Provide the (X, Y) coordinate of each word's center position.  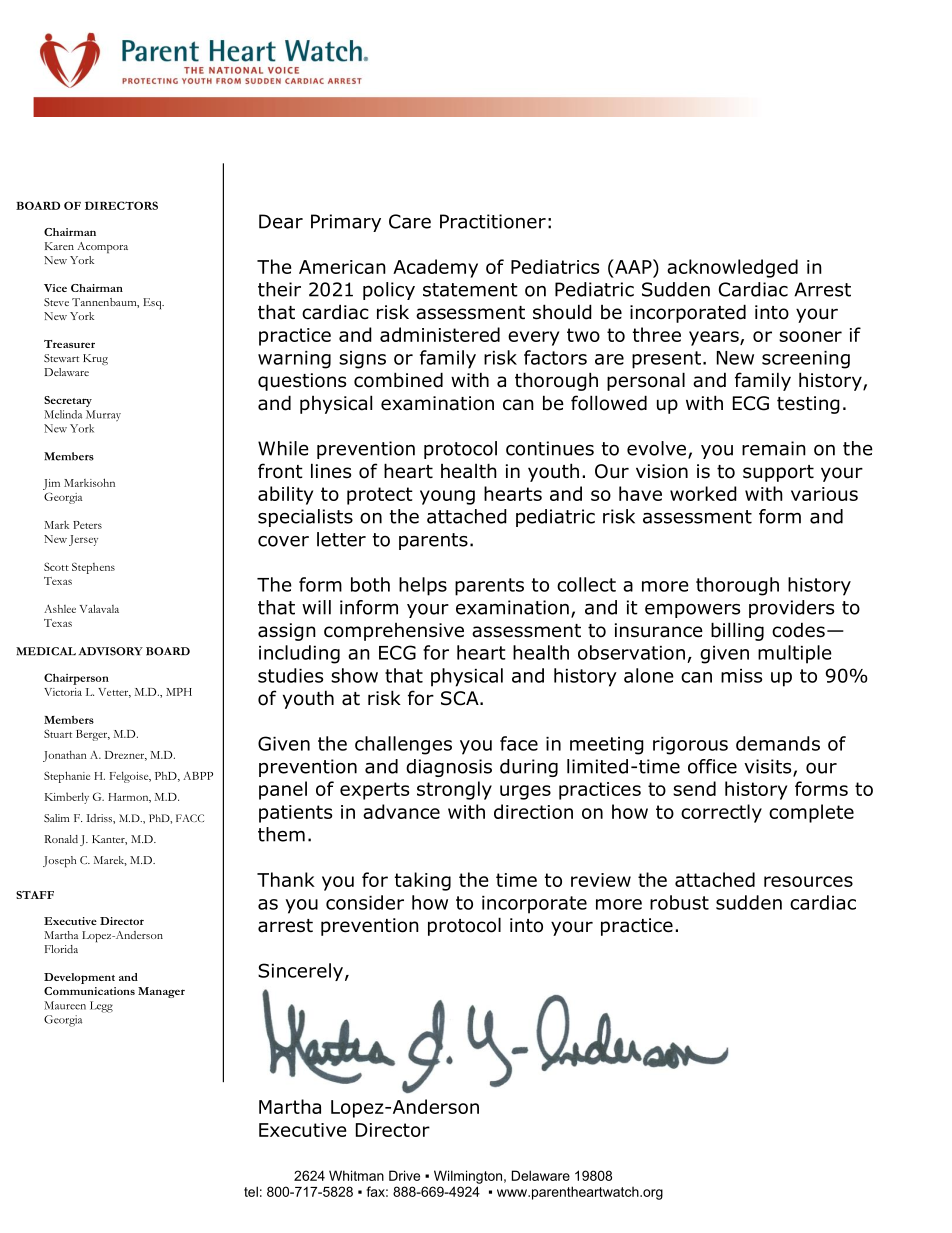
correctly (721, 813)
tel (251, 1191)
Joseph (59, 861)
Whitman (356, 1175)
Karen (59, 246)
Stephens (93, 568)
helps (423, 586)
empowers (692, 610)
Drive (404, 1175)
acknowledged (732, 268)
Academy (435, 268)
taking (423, 881)
